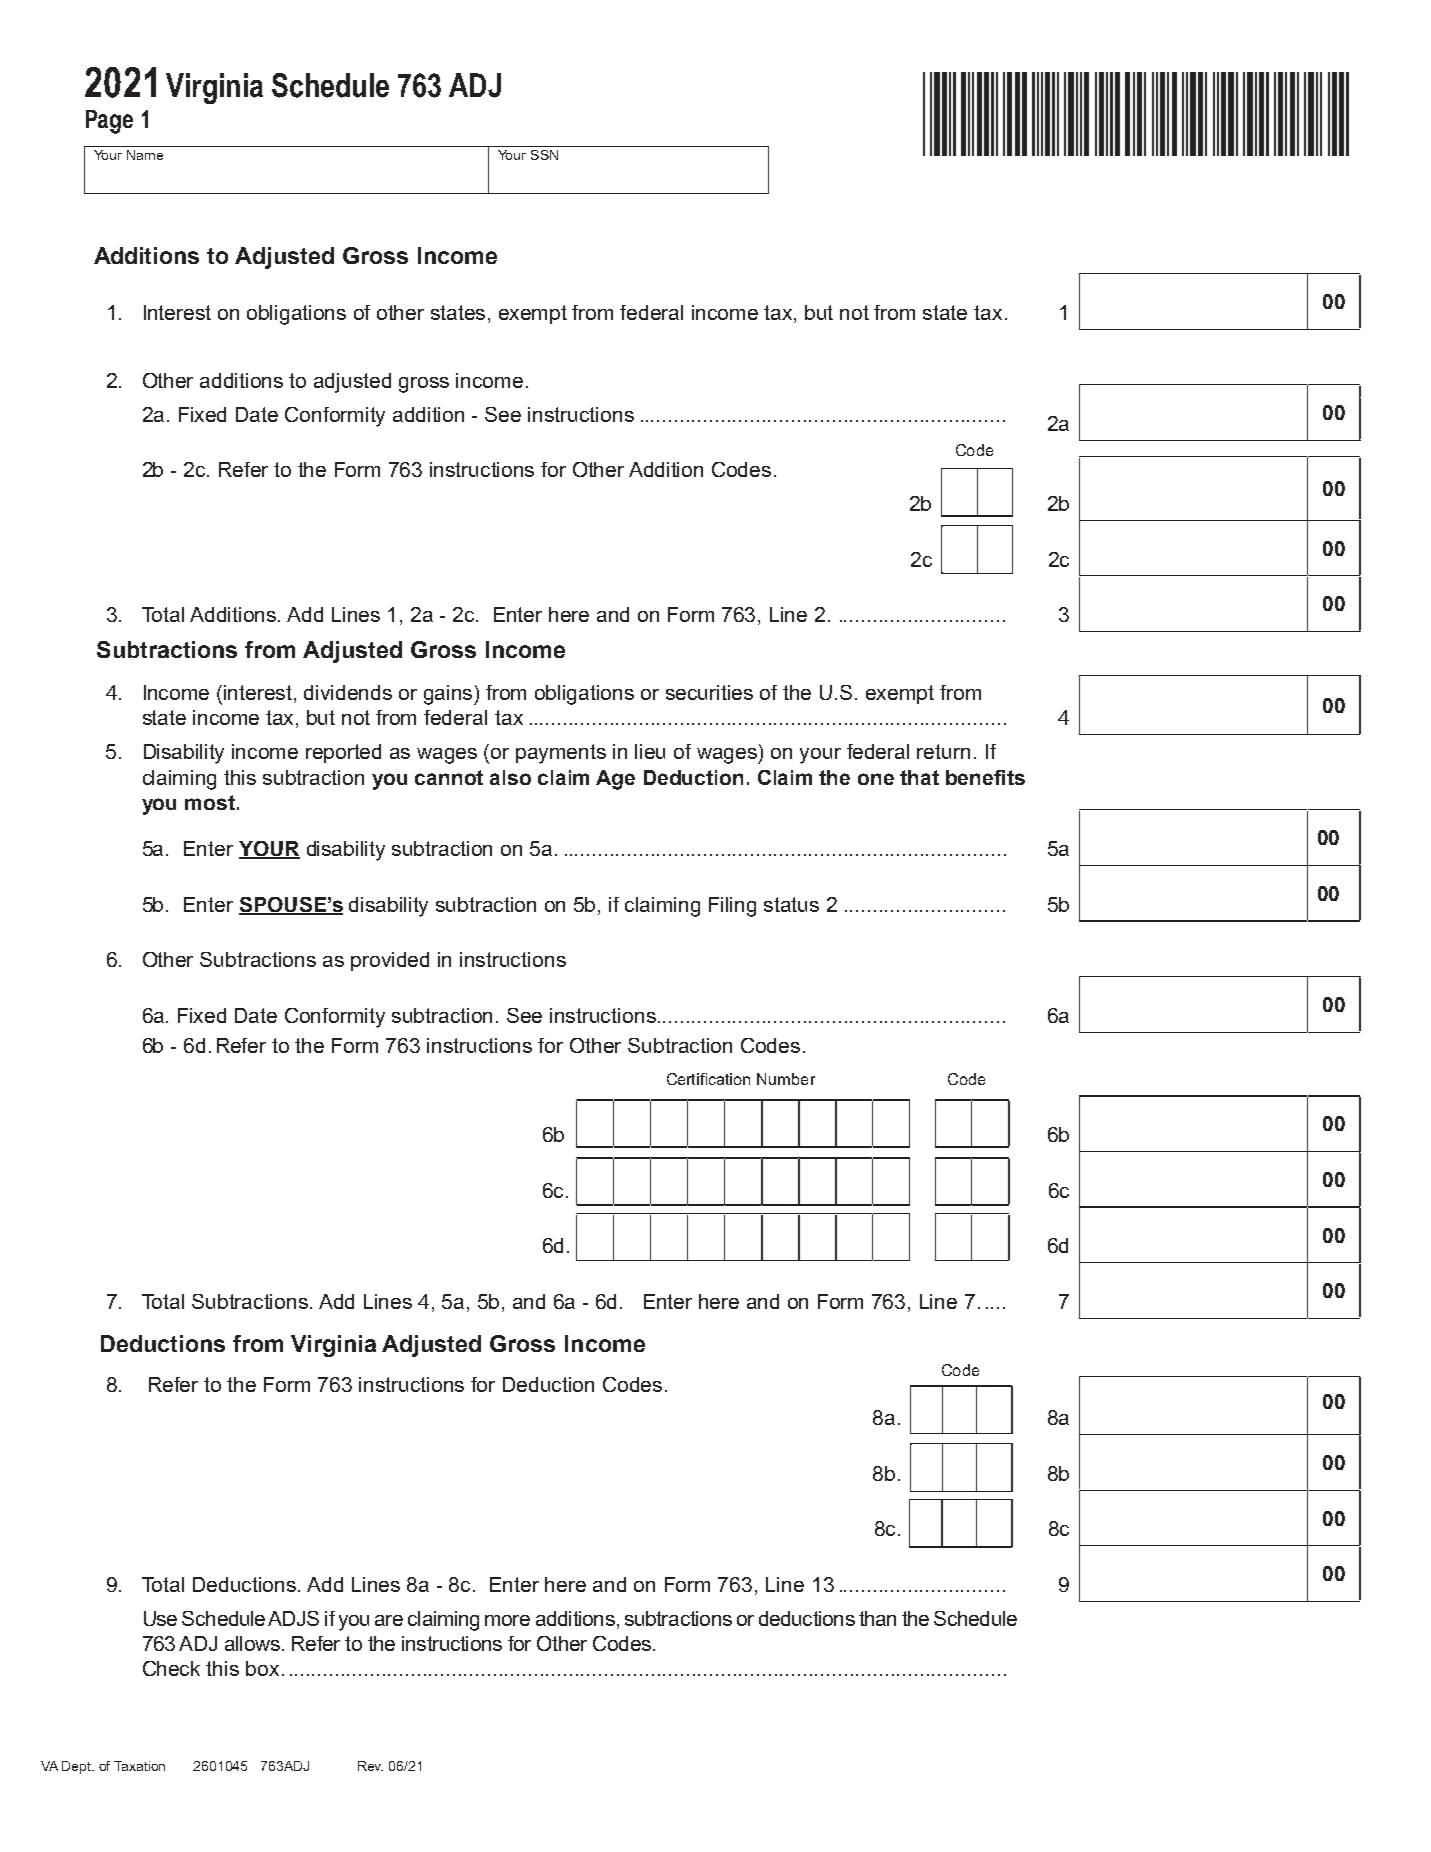 The width and height of the screenshot is (1431, 1852). I want to click on Check, so click(171, 1668).
